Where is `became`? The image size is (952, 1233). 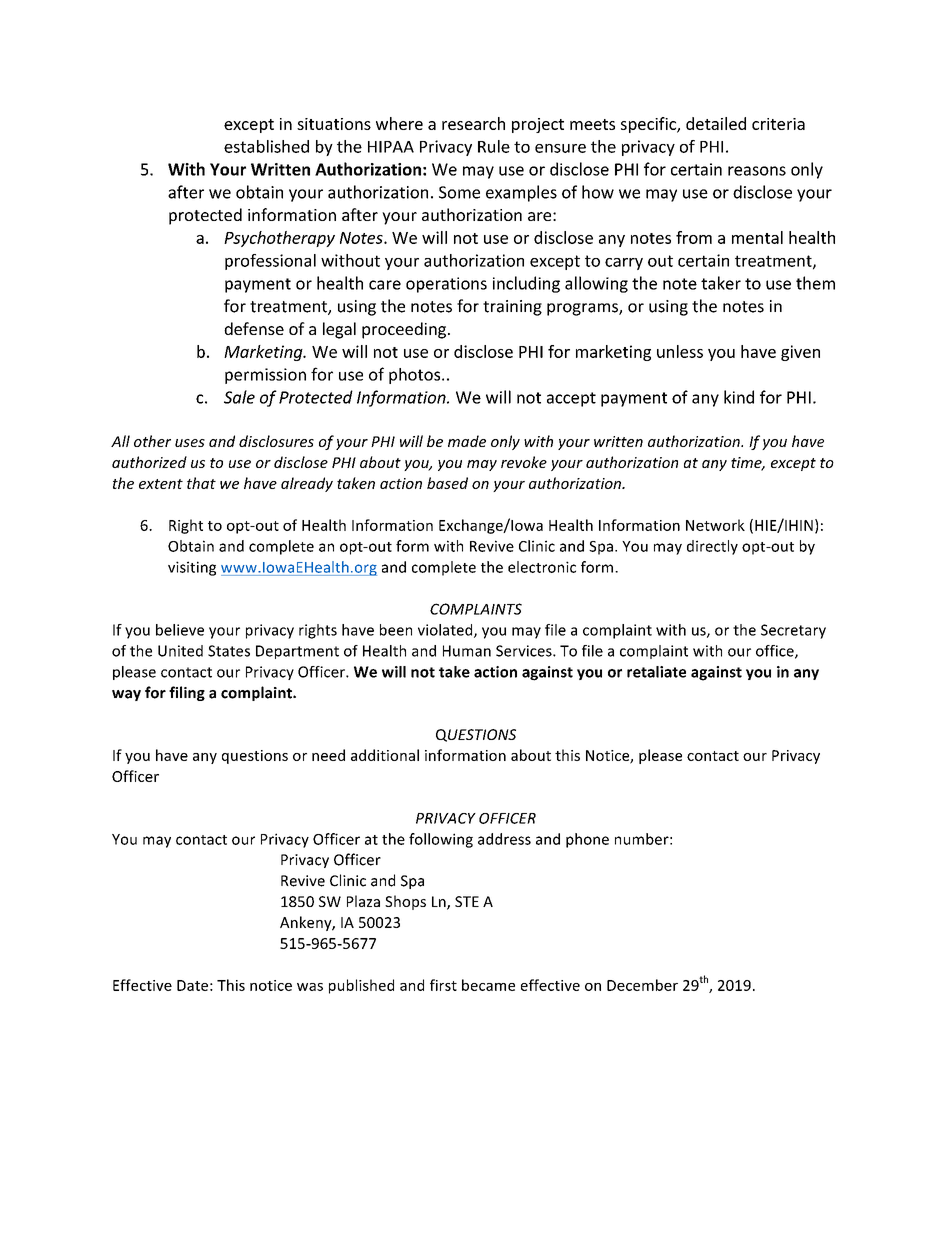
became is located at coordinates (488, 985).
